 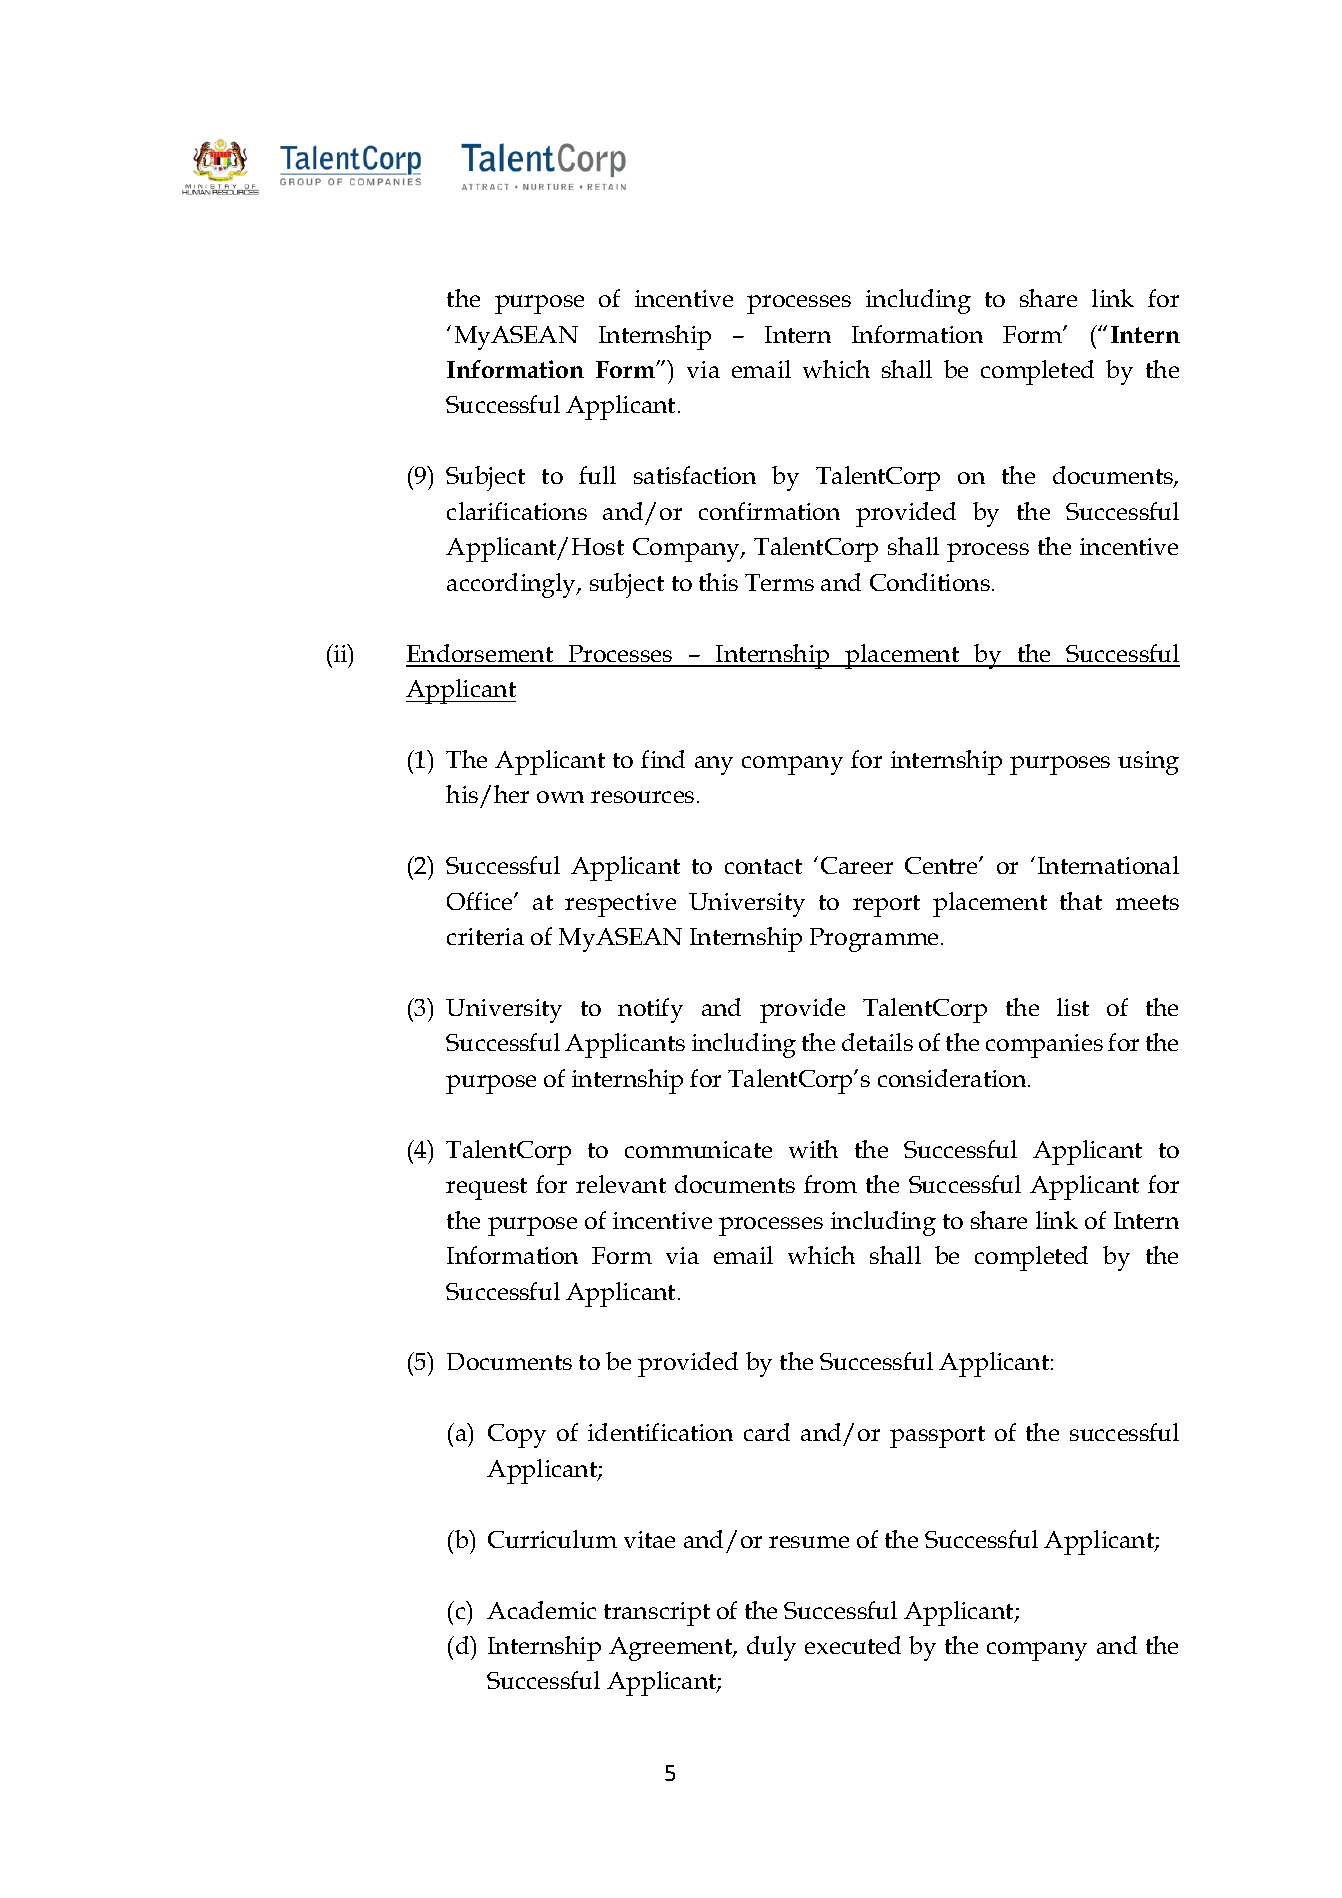 I want to click on clarifications, so click(x=517, y=511).
